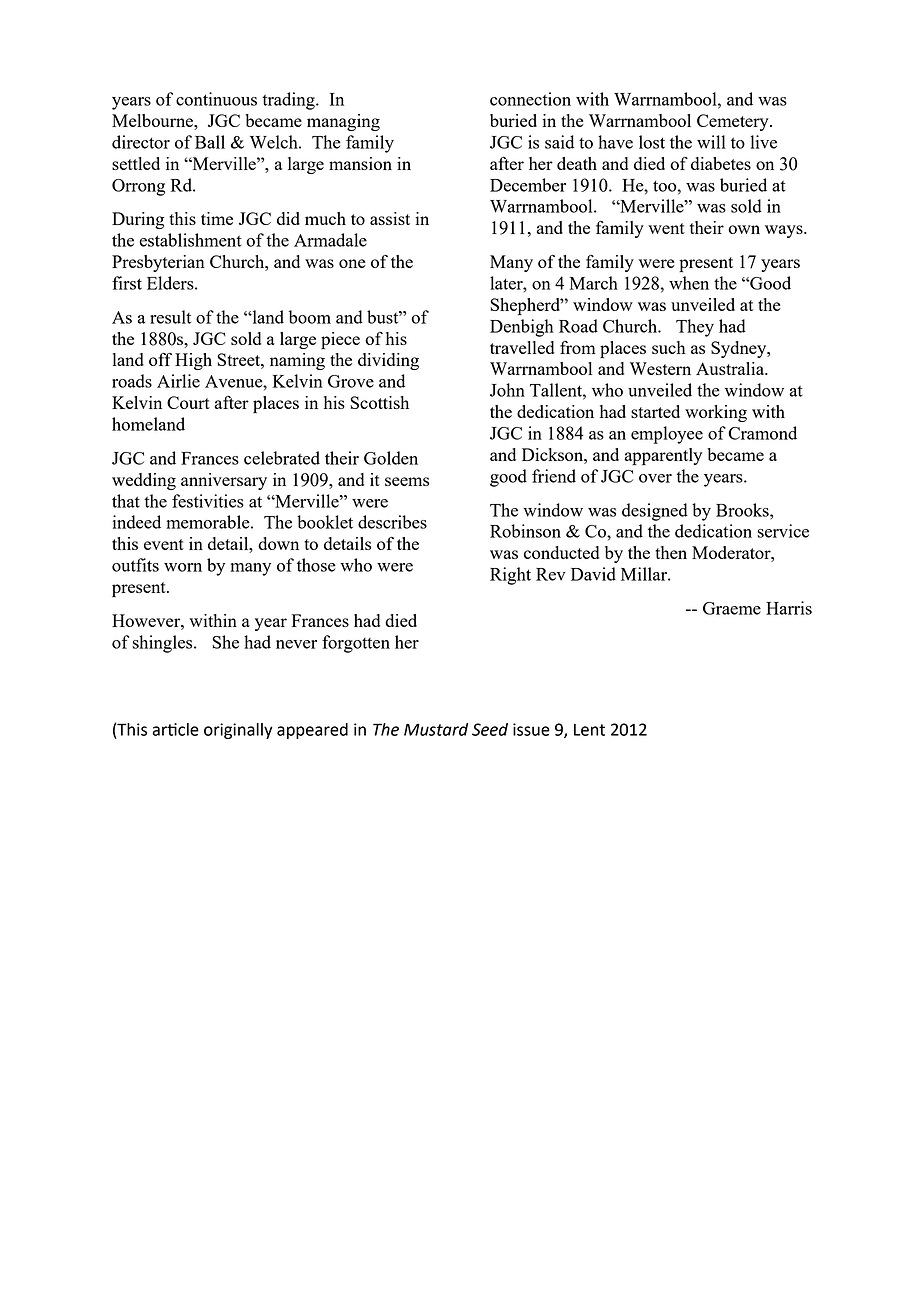  Describe the element at coordinates (671, 552) in the screenshot. I see `then` at that location.
